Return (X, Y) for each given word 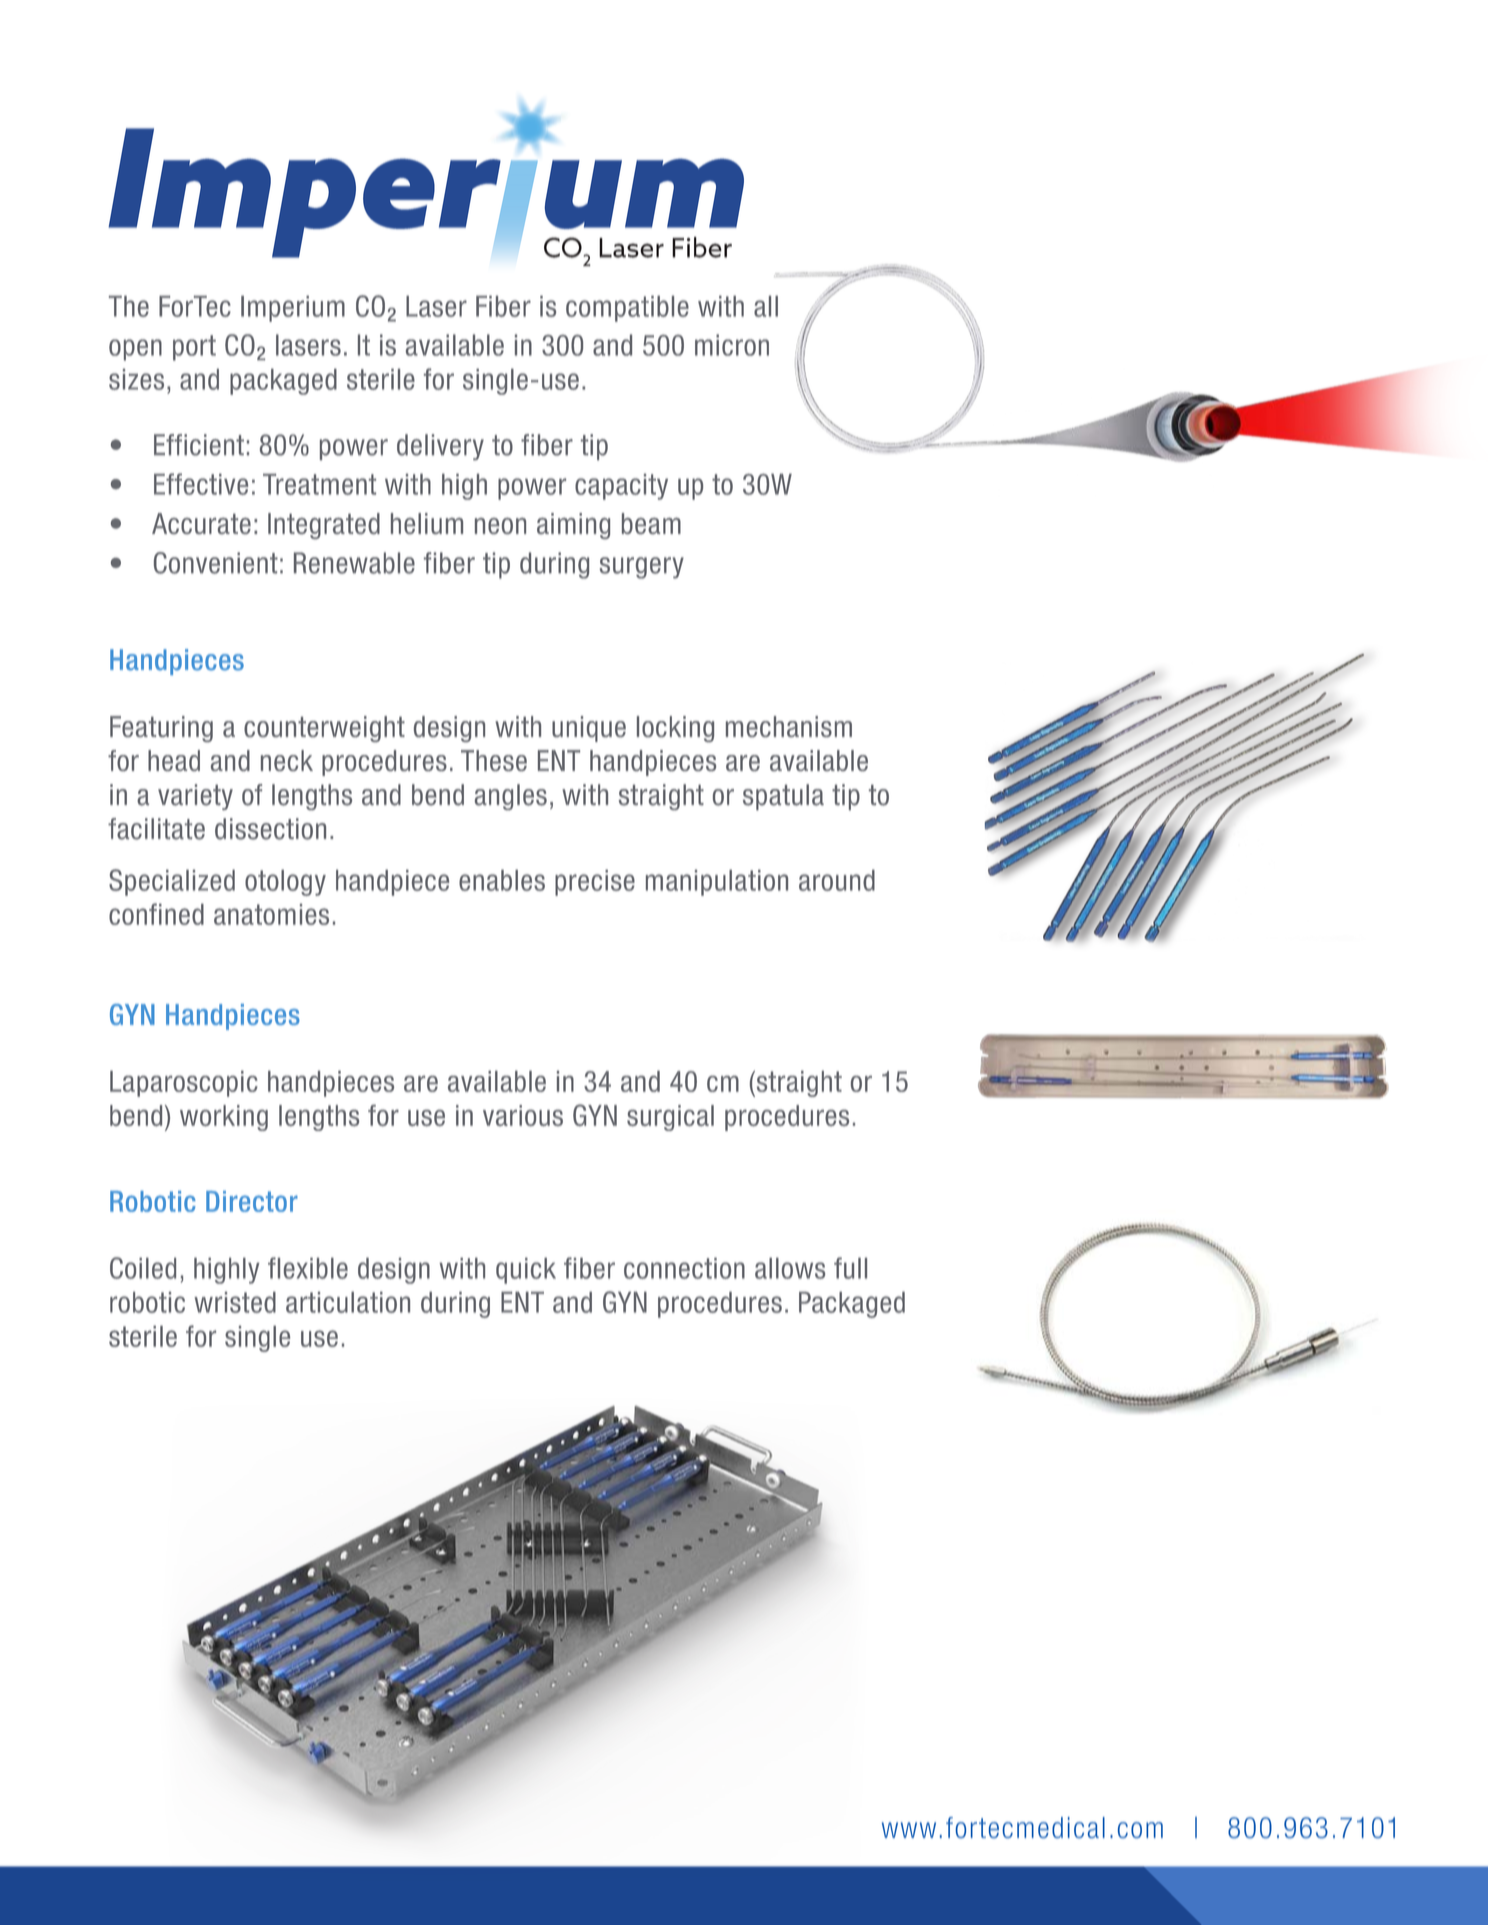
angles (511, 797)
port (194, 348)
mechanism (789, 726)
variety (195, 797)
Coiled (143, 1268)
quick (526, 1271)
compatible (627, 309)
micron (732, 345)
